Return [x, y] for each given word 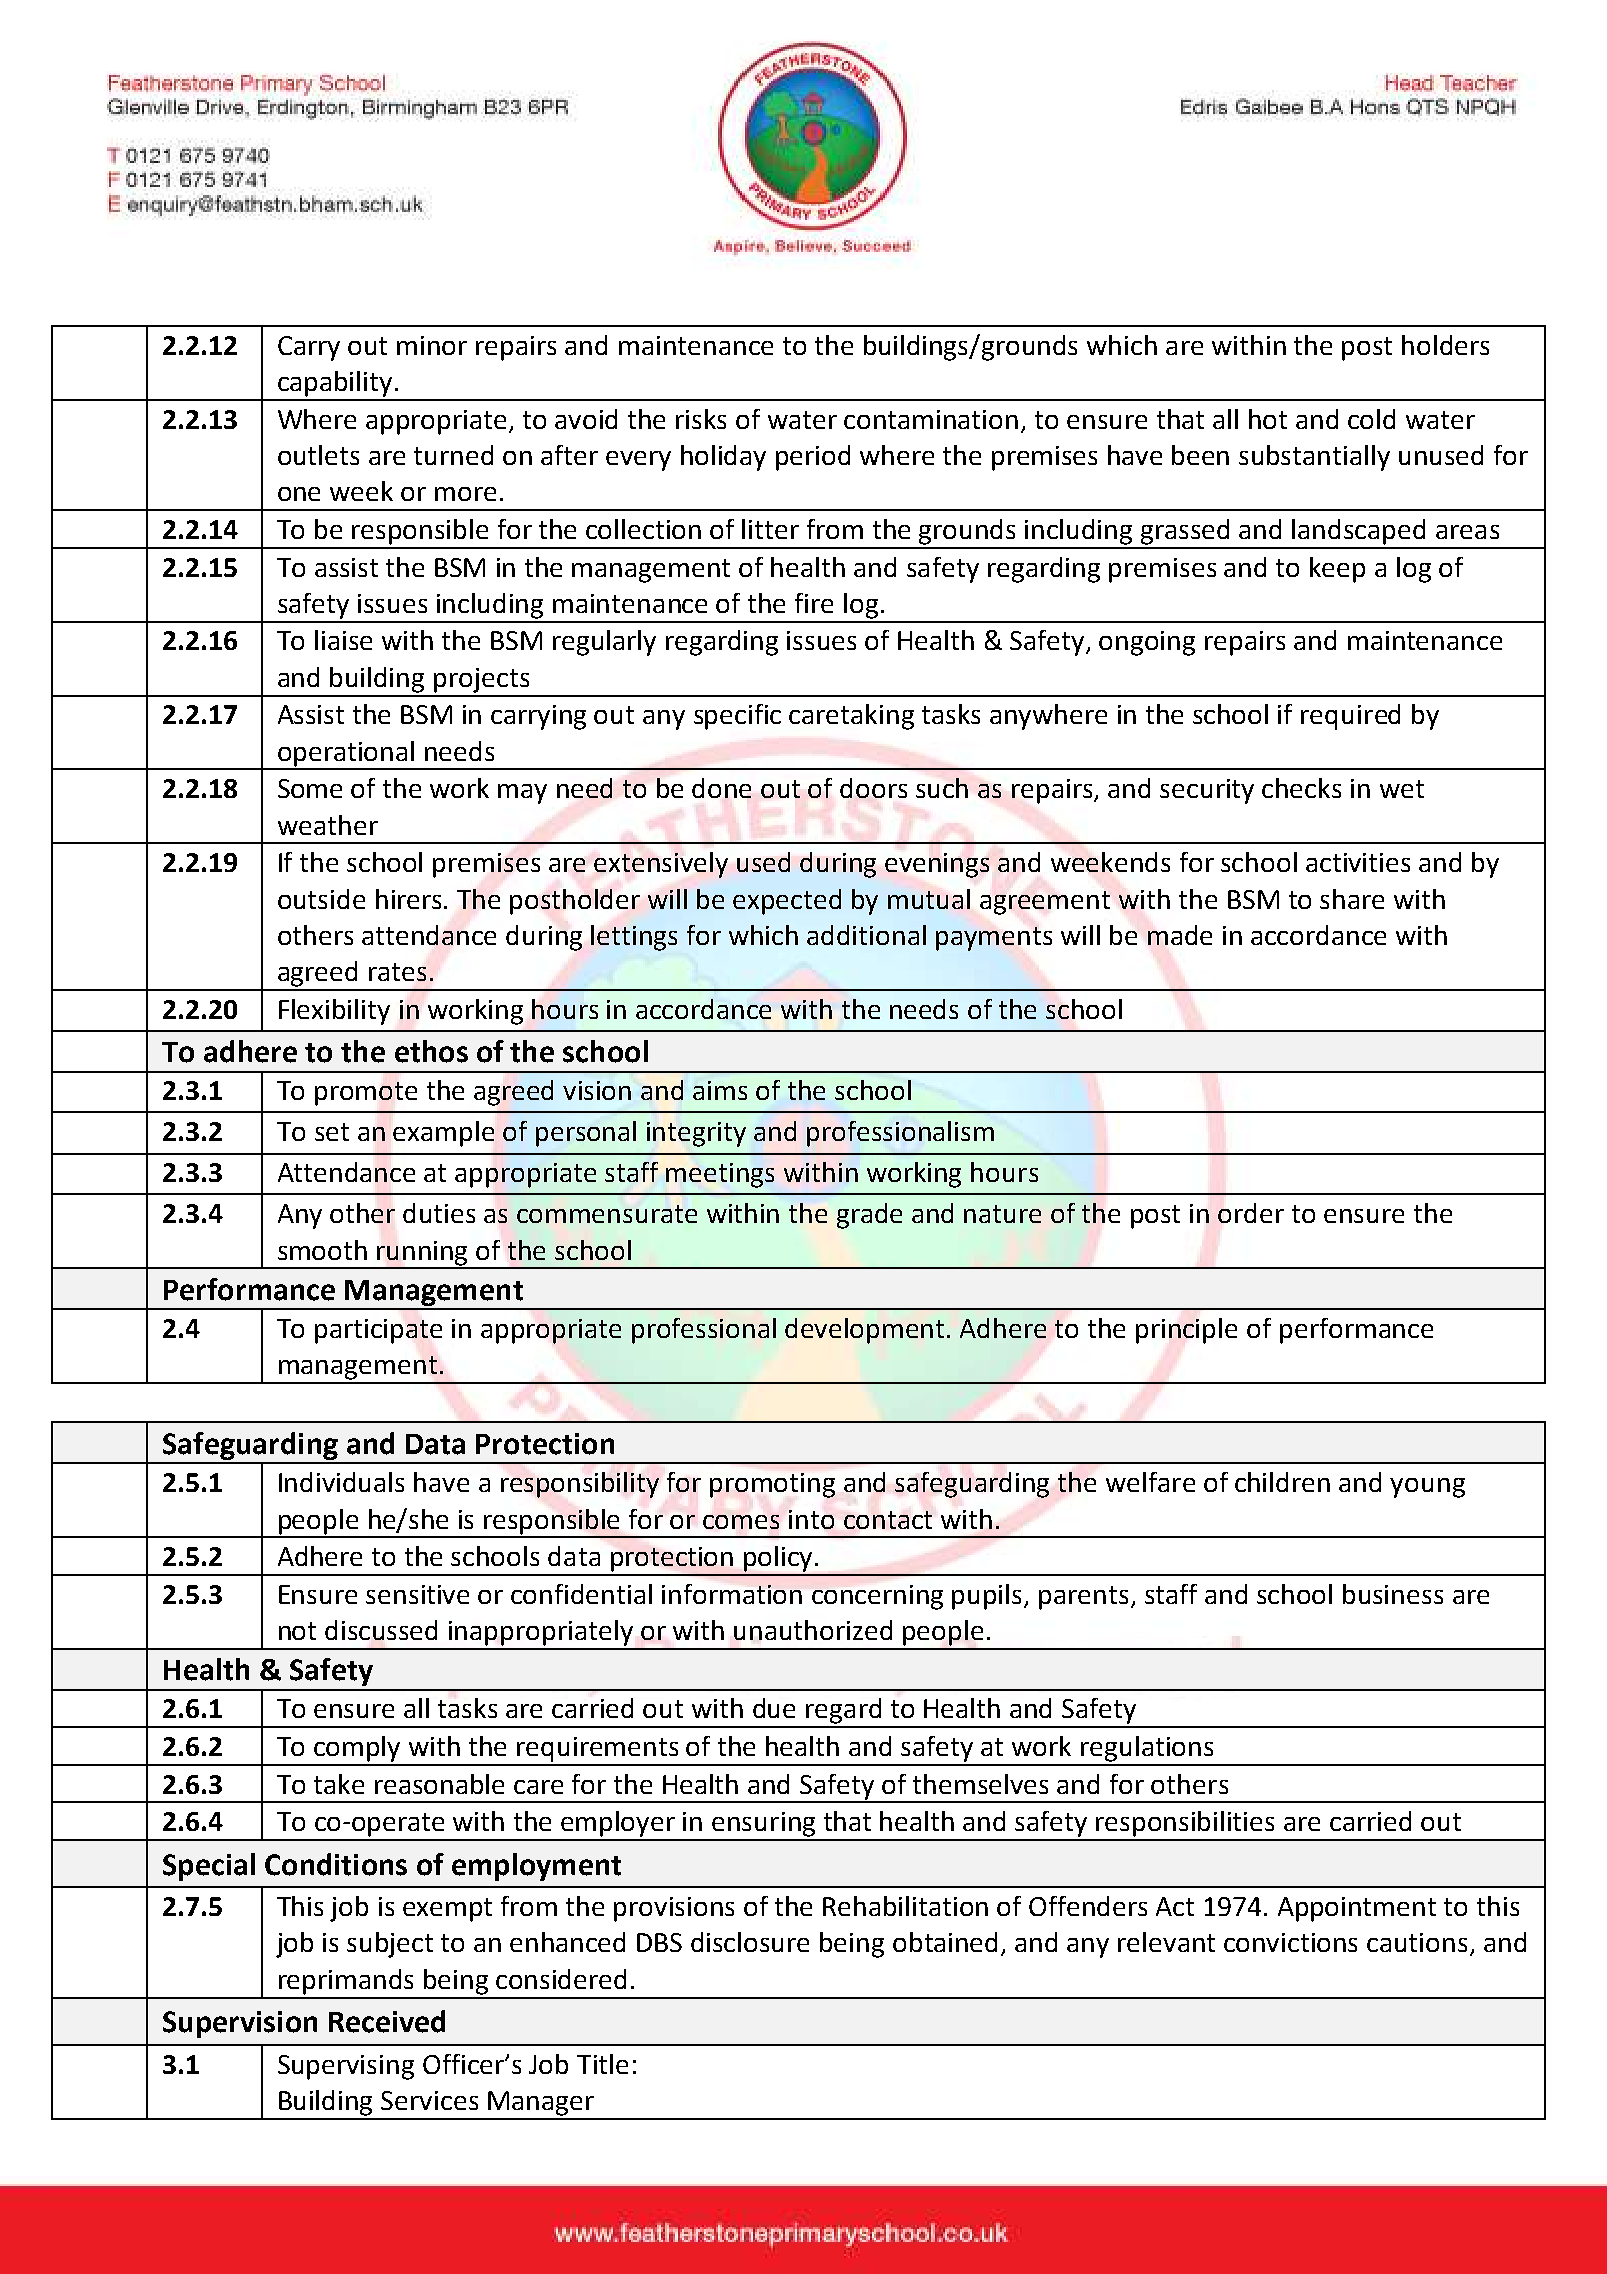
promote [366, 1094]
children [1282, 1482]
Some [310, 788]
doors [873, 788]
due [774, 1708]
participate [378, 1331]
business [1393, 1594]
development [864, 1331]
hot [1268, 419]
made [1180, 935]
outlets [318, 455]
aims [720, 1090]
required [1350, 717]
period [813, 458]
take [339, 1784]
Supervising [346, 2067]
